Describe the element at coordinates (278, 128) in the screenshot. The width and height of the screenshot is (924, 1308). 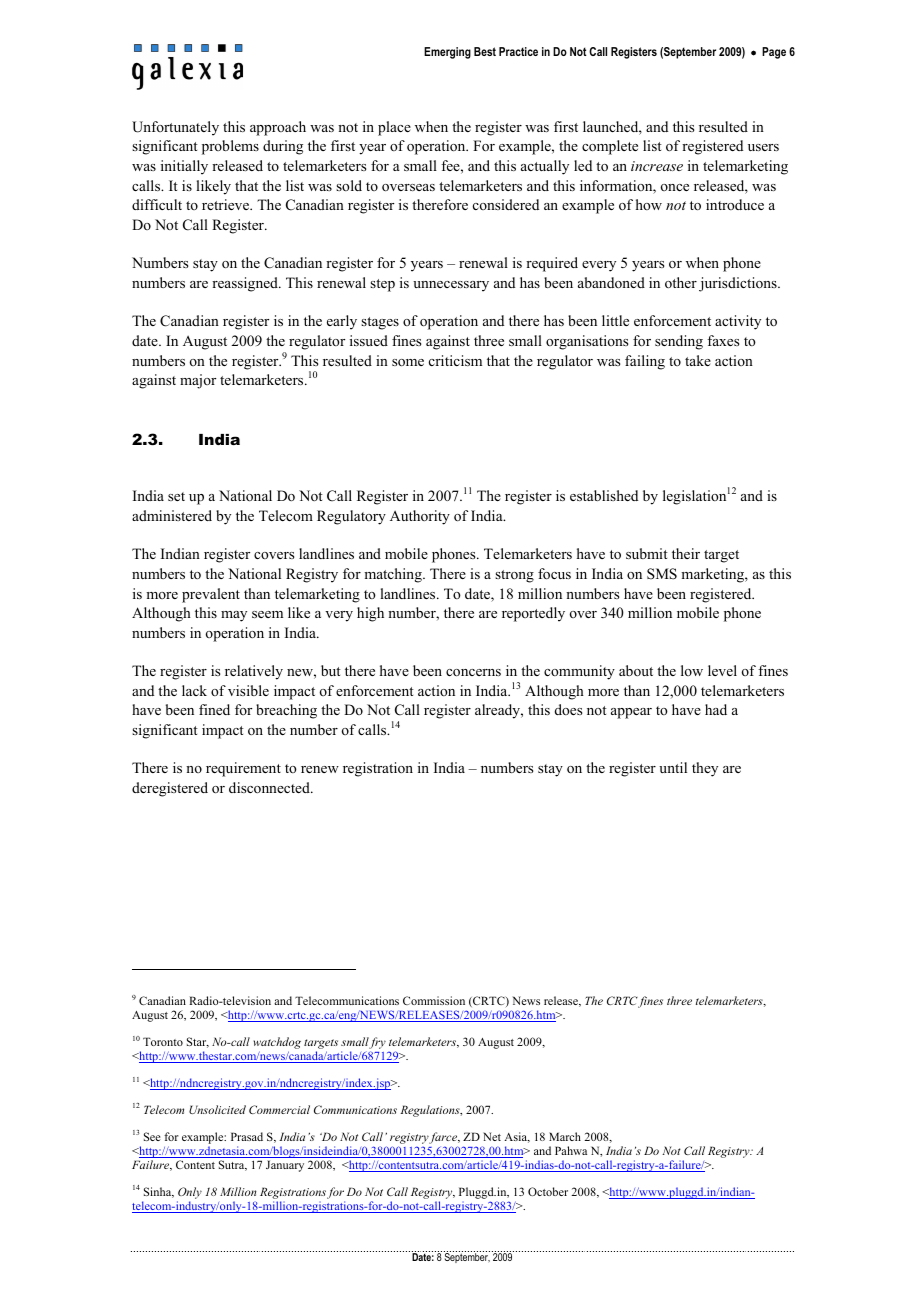
I see `approach` at that location.
